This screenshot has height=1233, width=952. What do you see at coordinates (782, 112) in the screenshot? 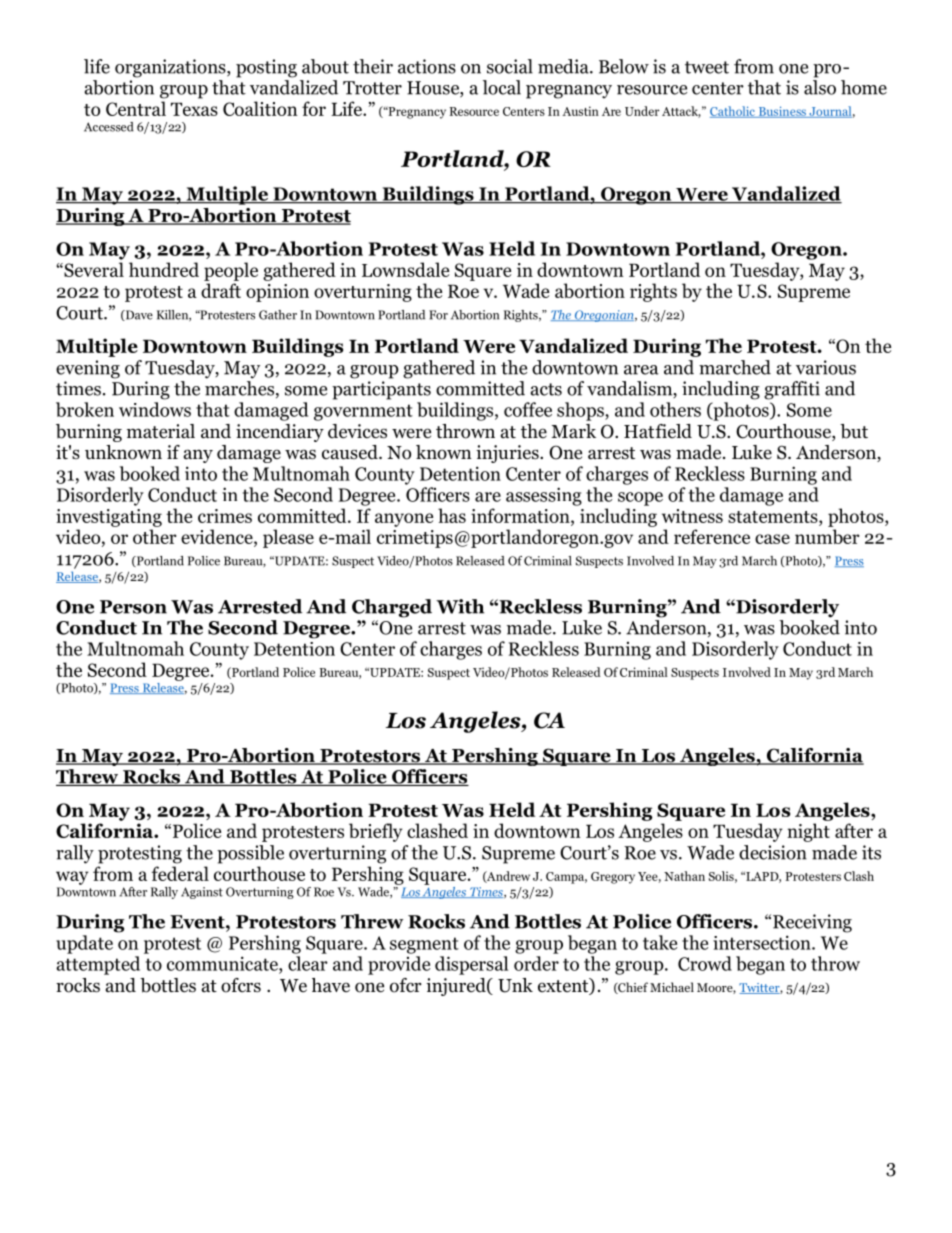
I see `Business` at bounding box center [782, 112].
